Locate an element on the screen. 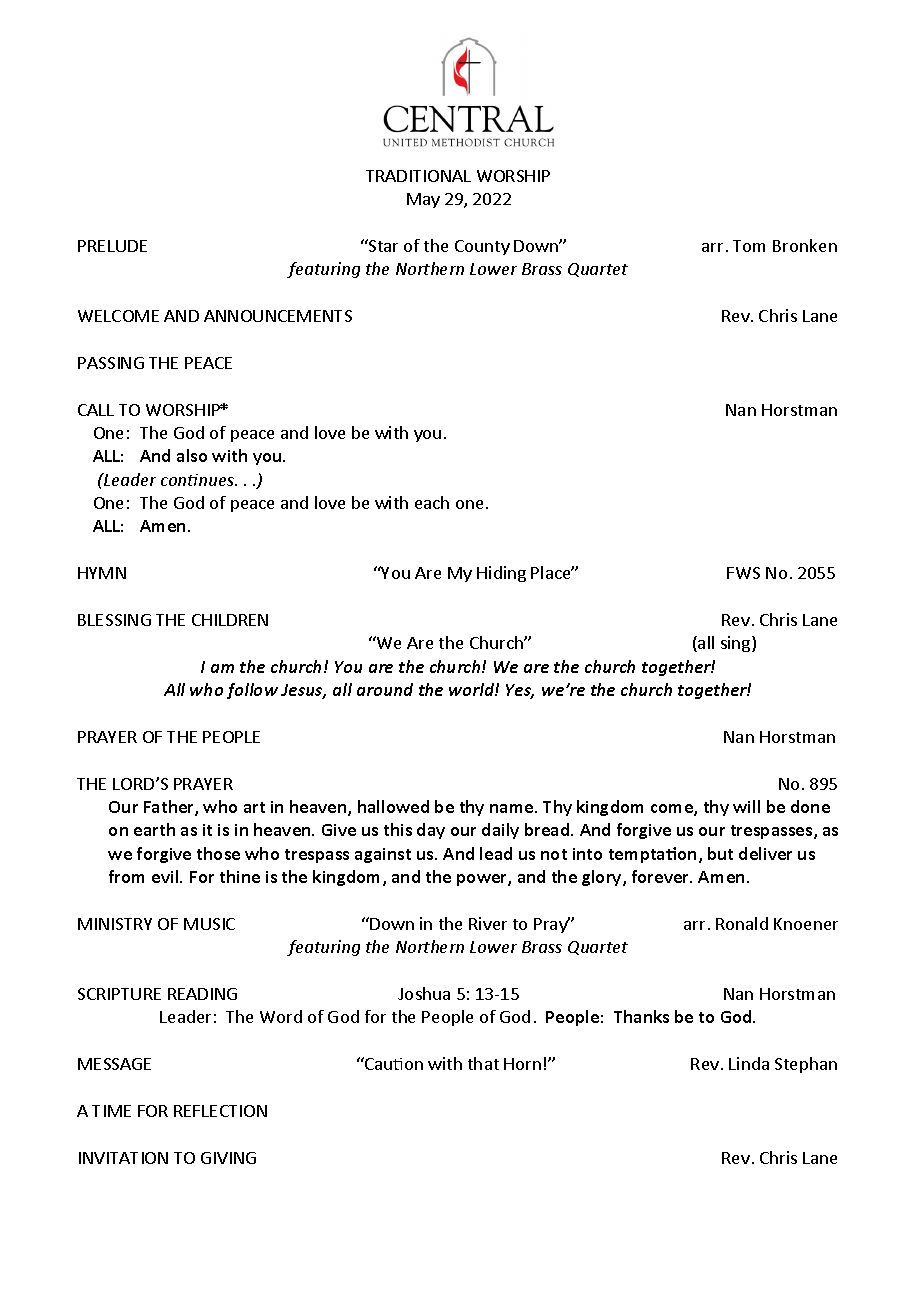 This screenshot has width=908, height=1316. PRELUDE is located at coordinates (112, 246).
